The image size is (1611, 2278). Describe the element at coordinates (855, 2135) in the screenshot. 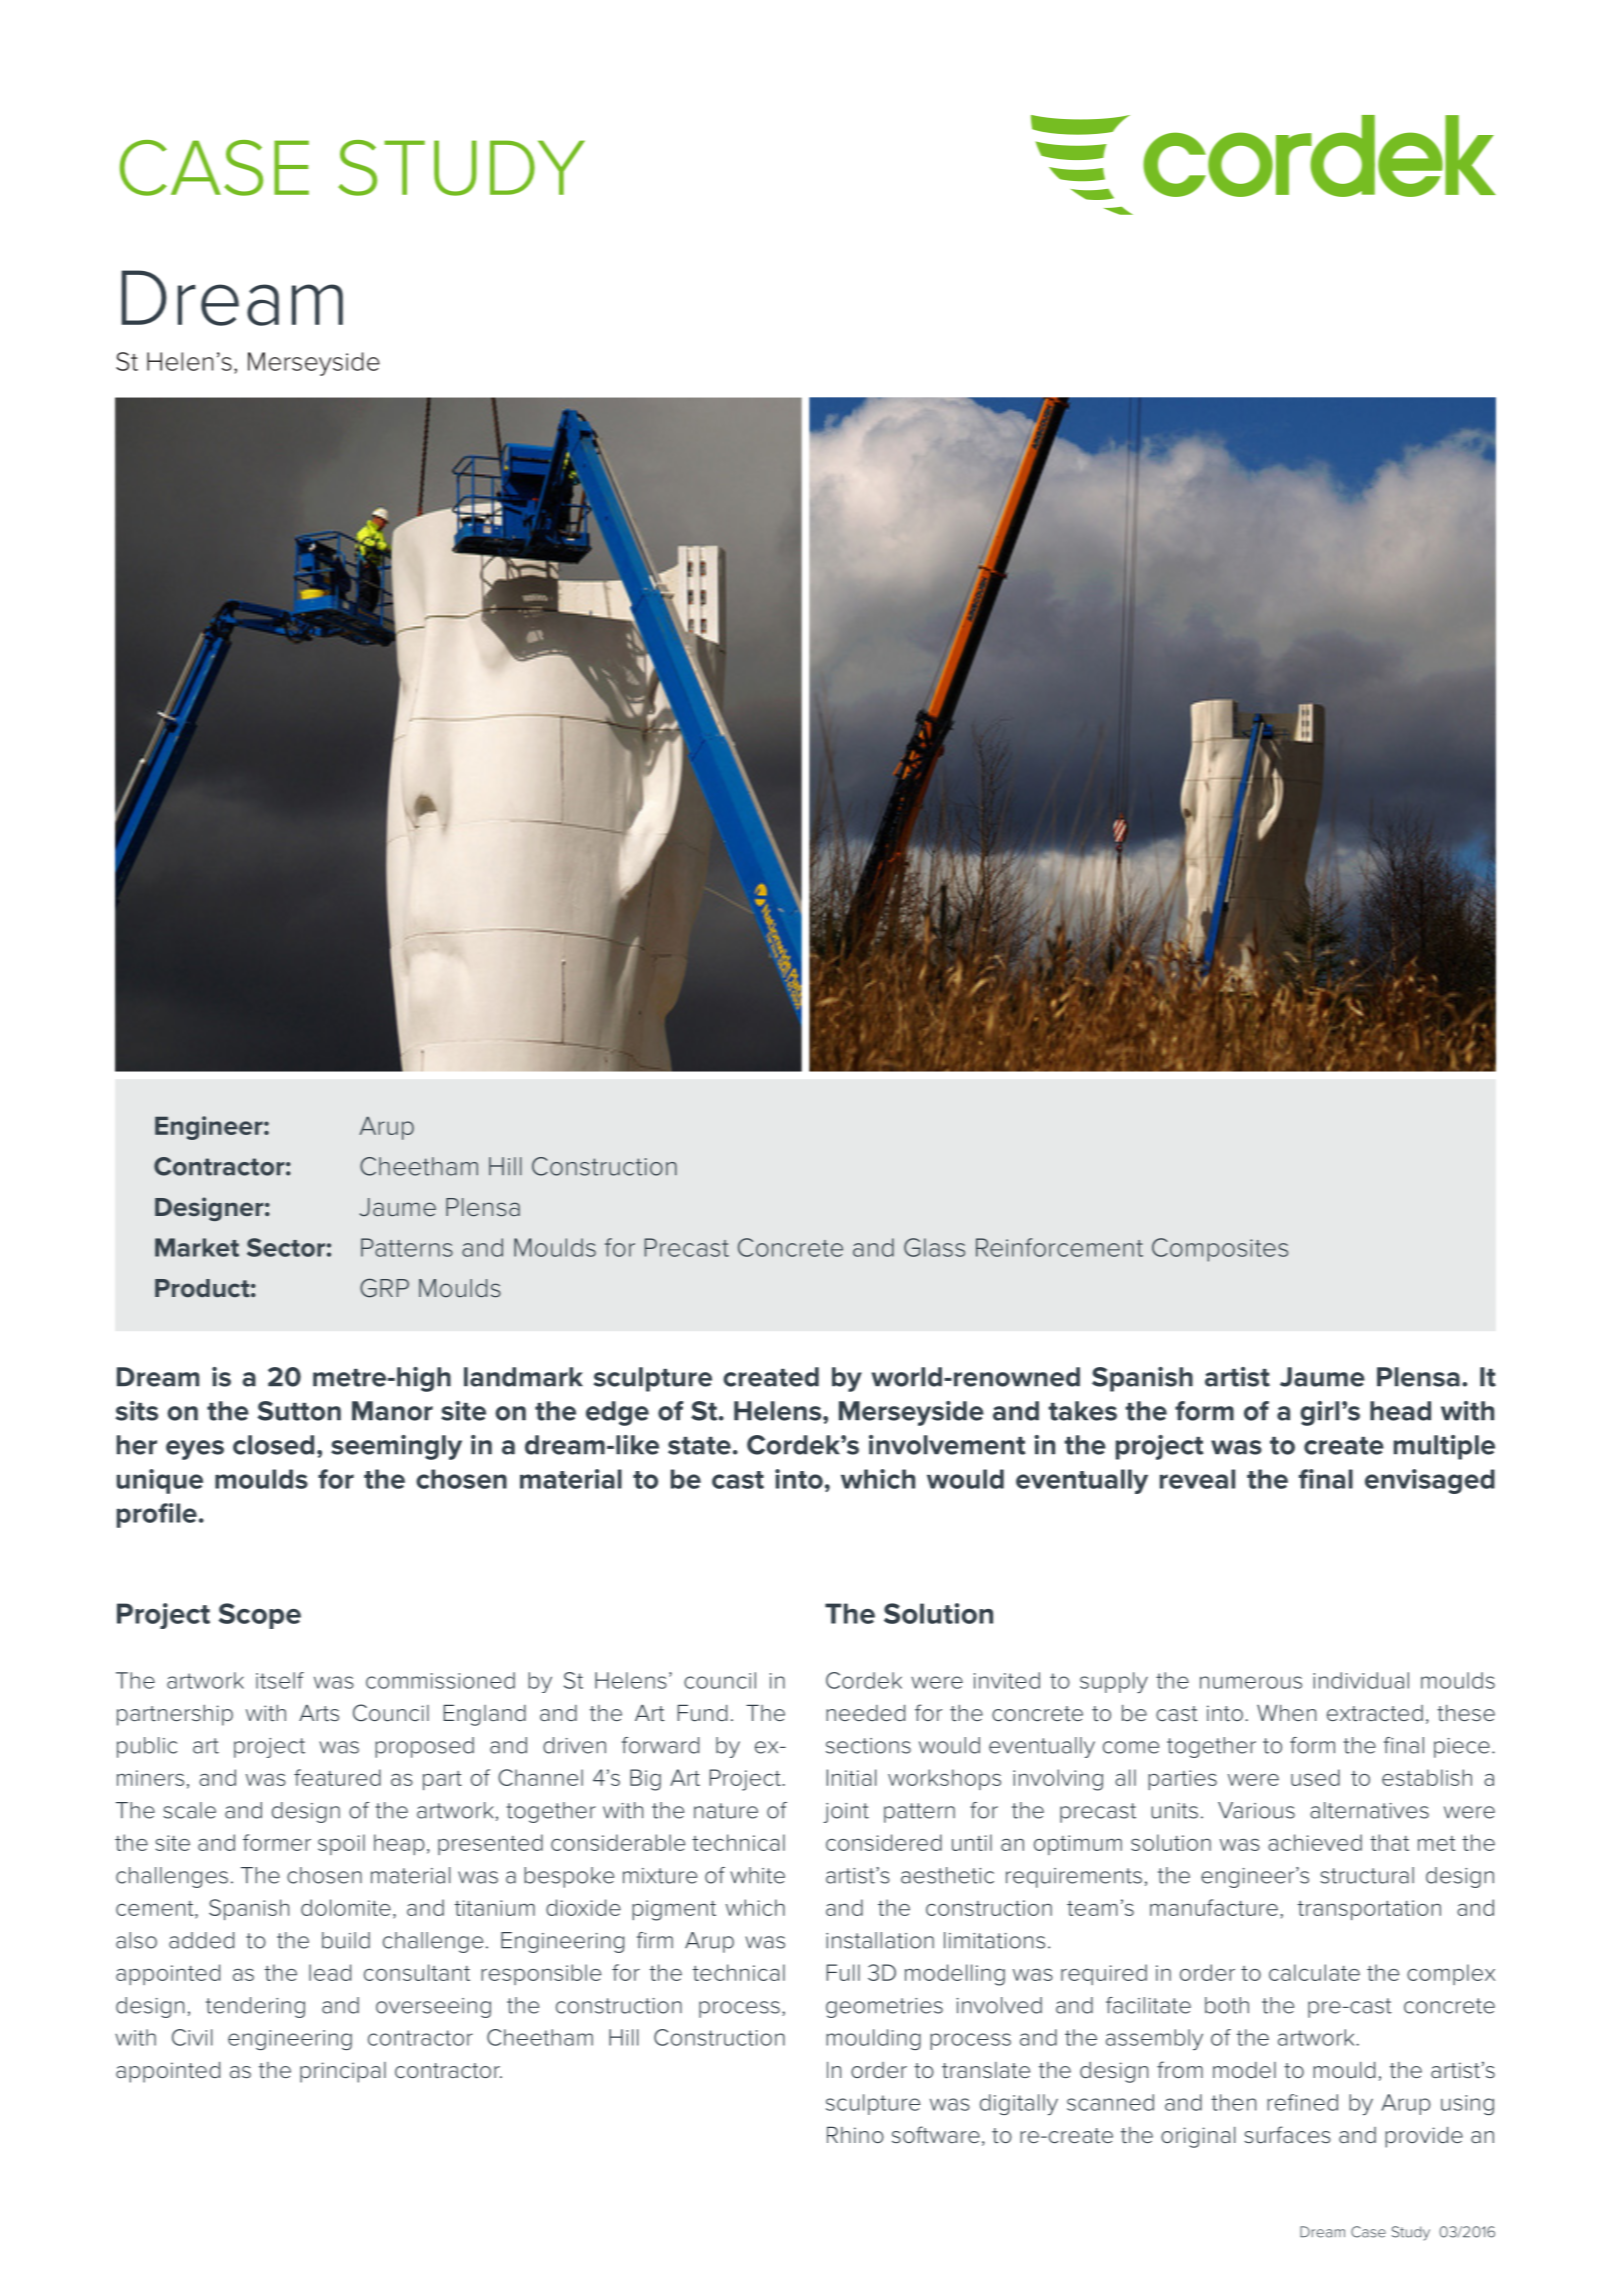

I see `Rhino` at that location.
